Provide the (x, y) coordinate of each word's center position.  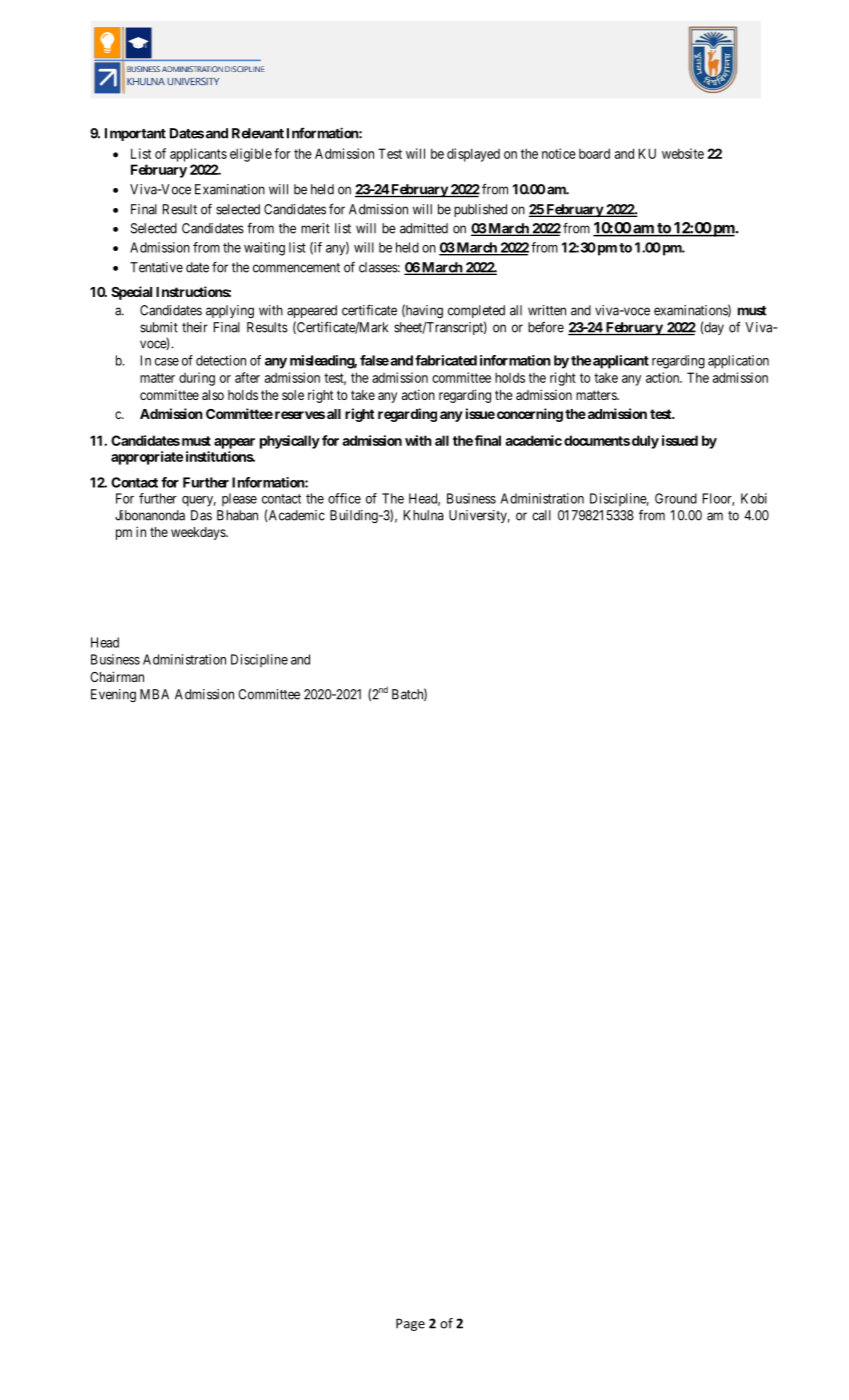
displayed (473, 155)
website (683, 153)
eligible (251, 155)
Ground (676, 498)
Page (410, 1324)
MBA (154, 694)
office (344, 498)
